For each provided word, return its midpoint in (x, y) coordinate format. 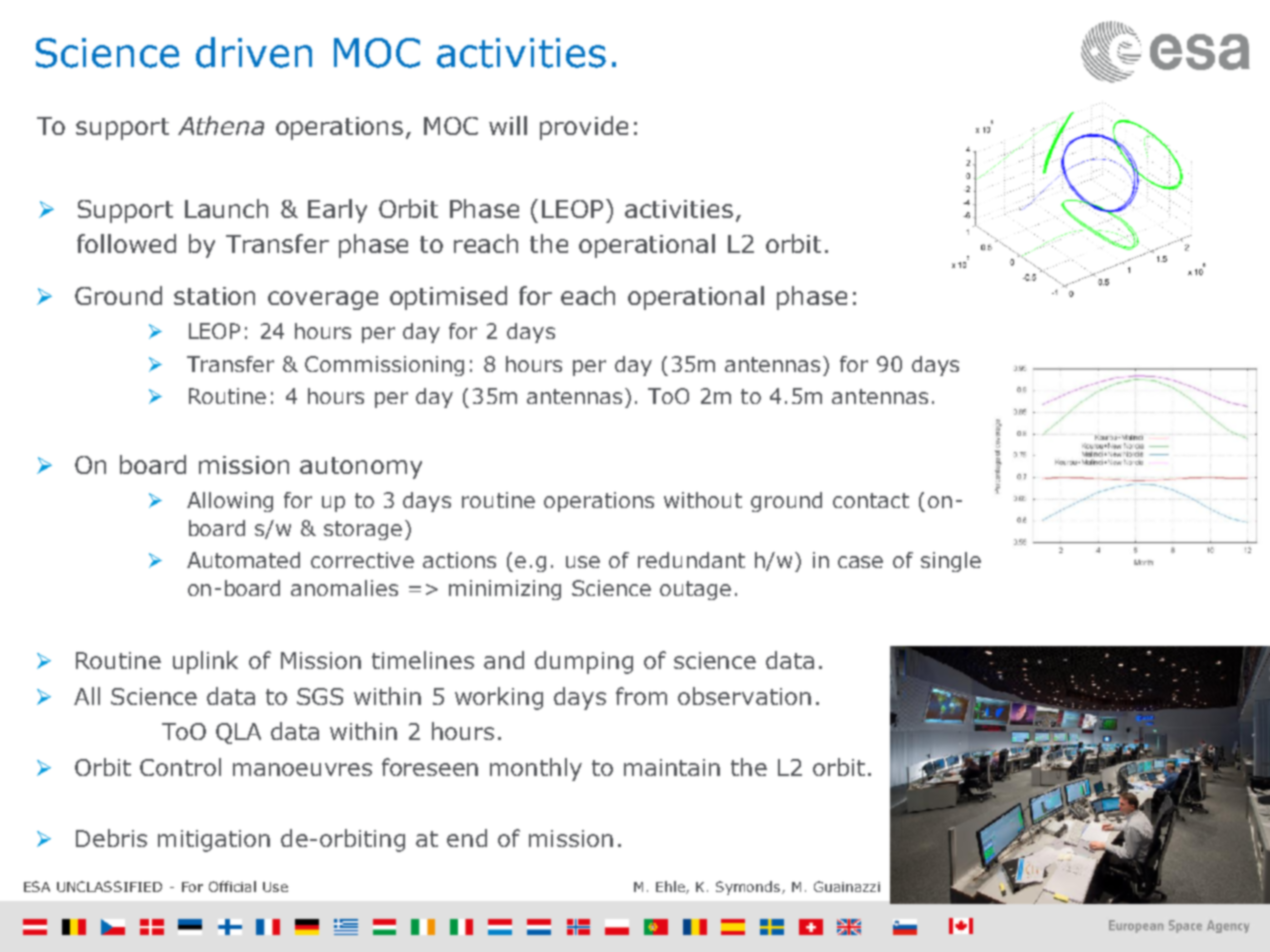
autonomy (361, 468)
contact (871, 500)
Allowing (230, 502)
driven (254, 52)
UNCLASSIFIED (109, 886)
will (508, 125)
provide (584, 128)
